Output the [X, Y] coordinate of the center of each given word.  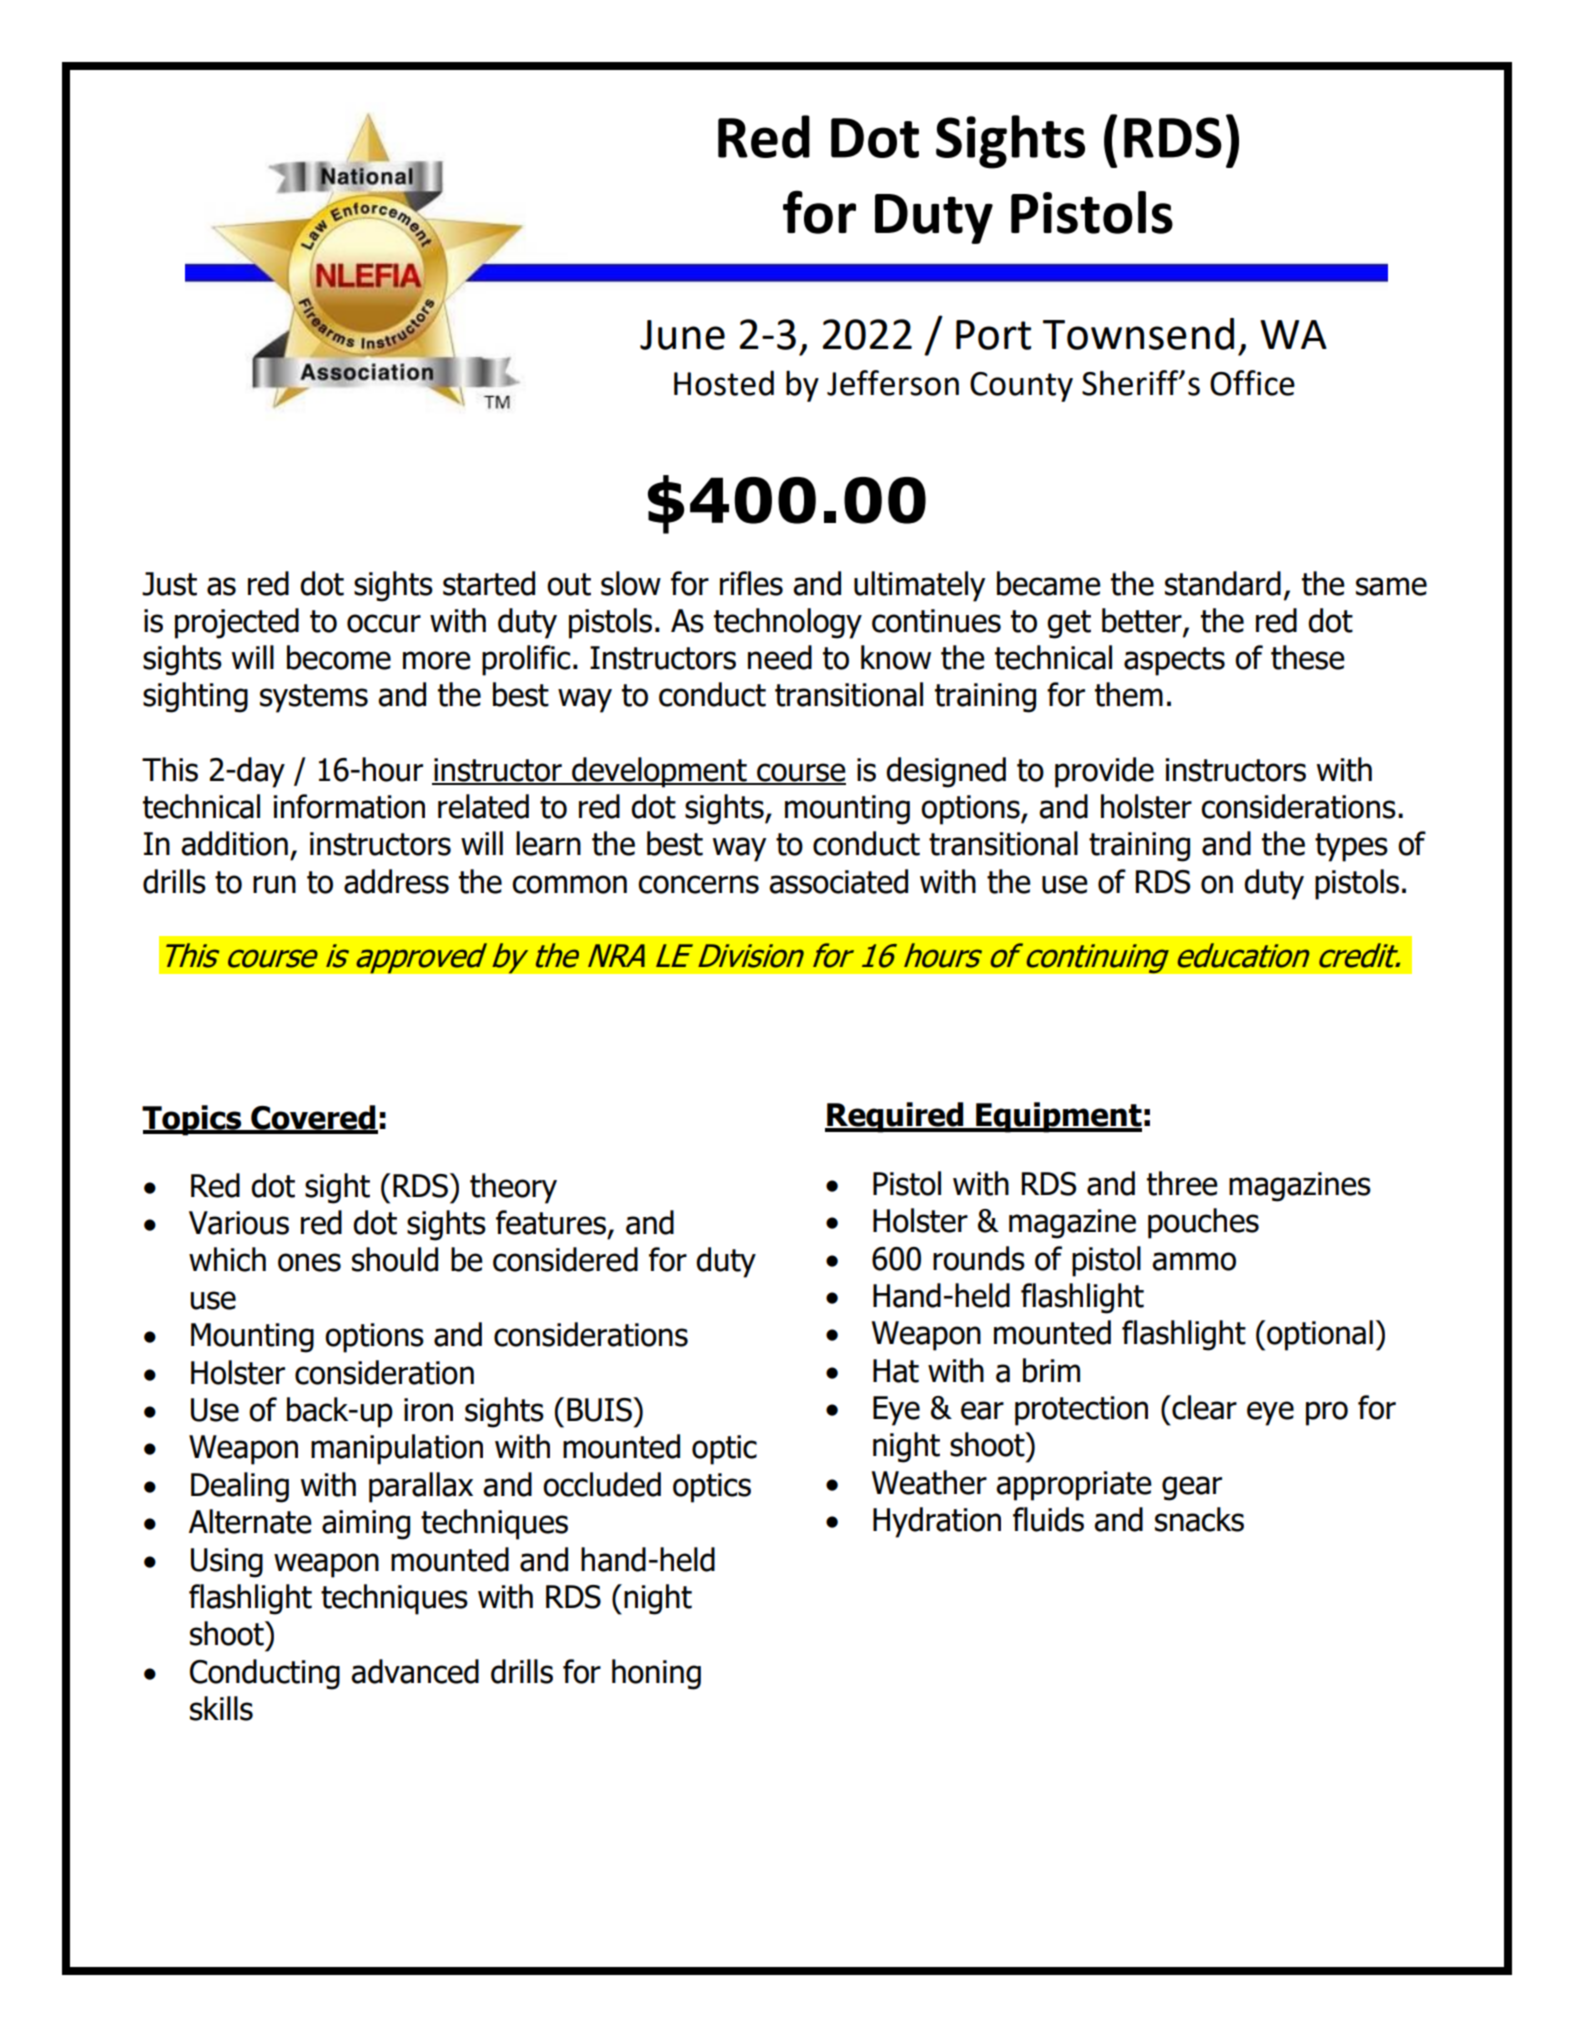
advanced [415, 1671]
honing [656, 1674]
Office [1252, 383]
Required [895, 1117]
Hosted [724, 383]
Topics [193, 1120]
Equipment [1058, 1117]
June [682, 335]
